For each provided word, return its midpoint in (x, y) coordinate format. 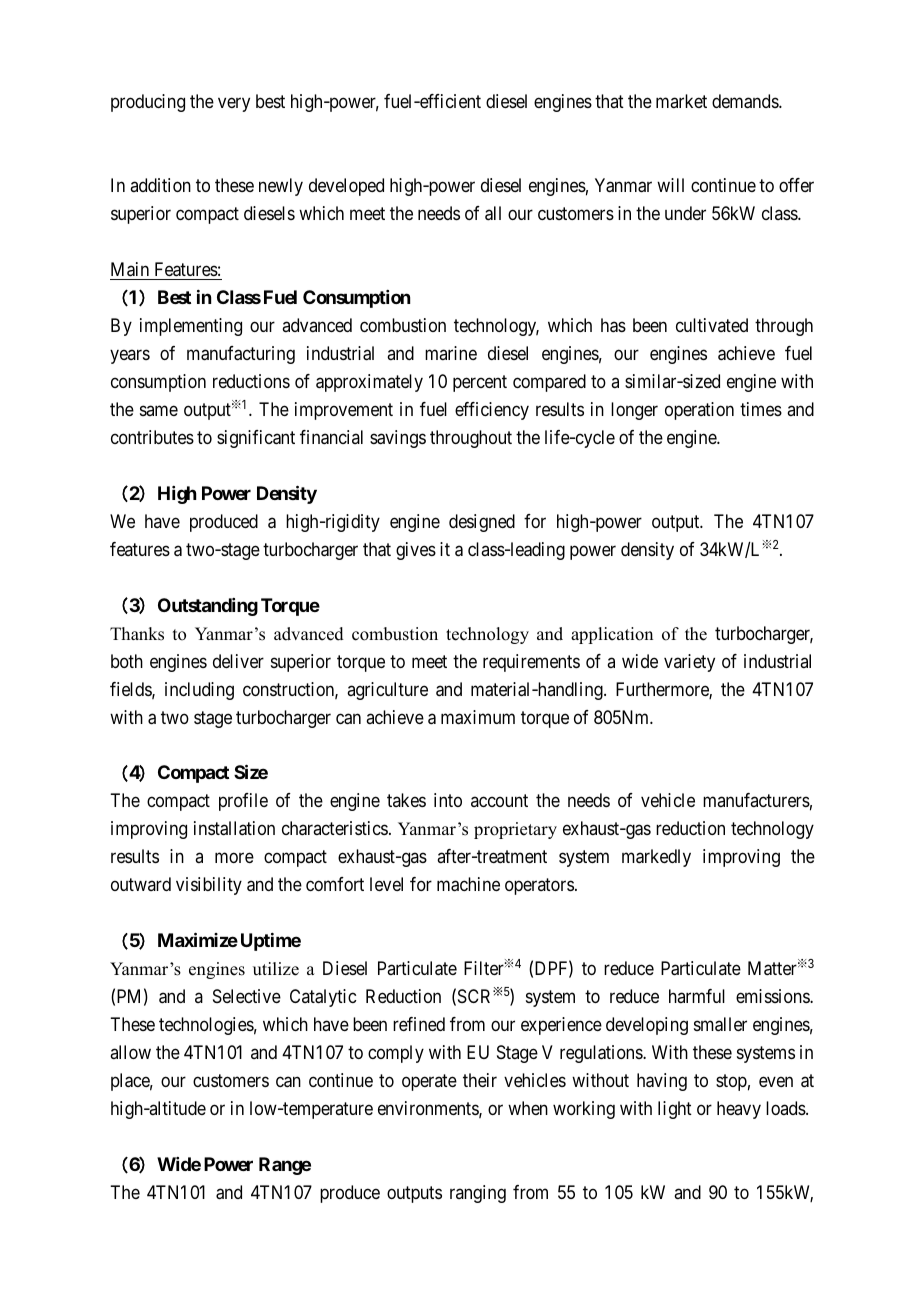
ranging (478, 1194)
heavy (739, 1110)
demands (746, 101)
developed (346, 187)
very (234, 105)
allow (130, 1052)
